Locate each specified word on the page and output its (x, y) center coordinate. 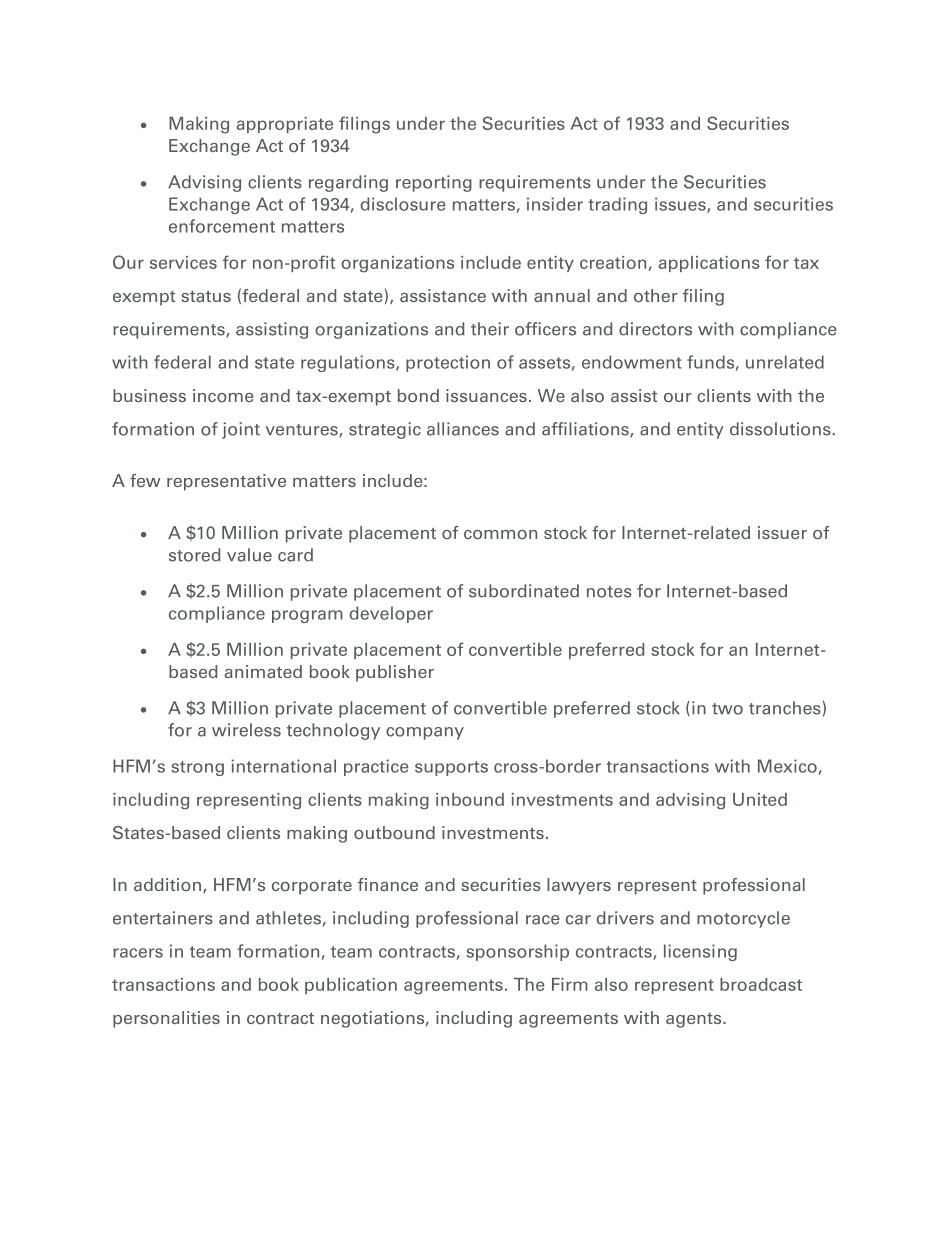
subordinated (524, 591)
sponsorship (517, 952)
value (249, 555)
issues (681, 205)
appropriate (285, 125)
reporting (434, 183)
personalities (166, 1019)
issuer (782, 532)
